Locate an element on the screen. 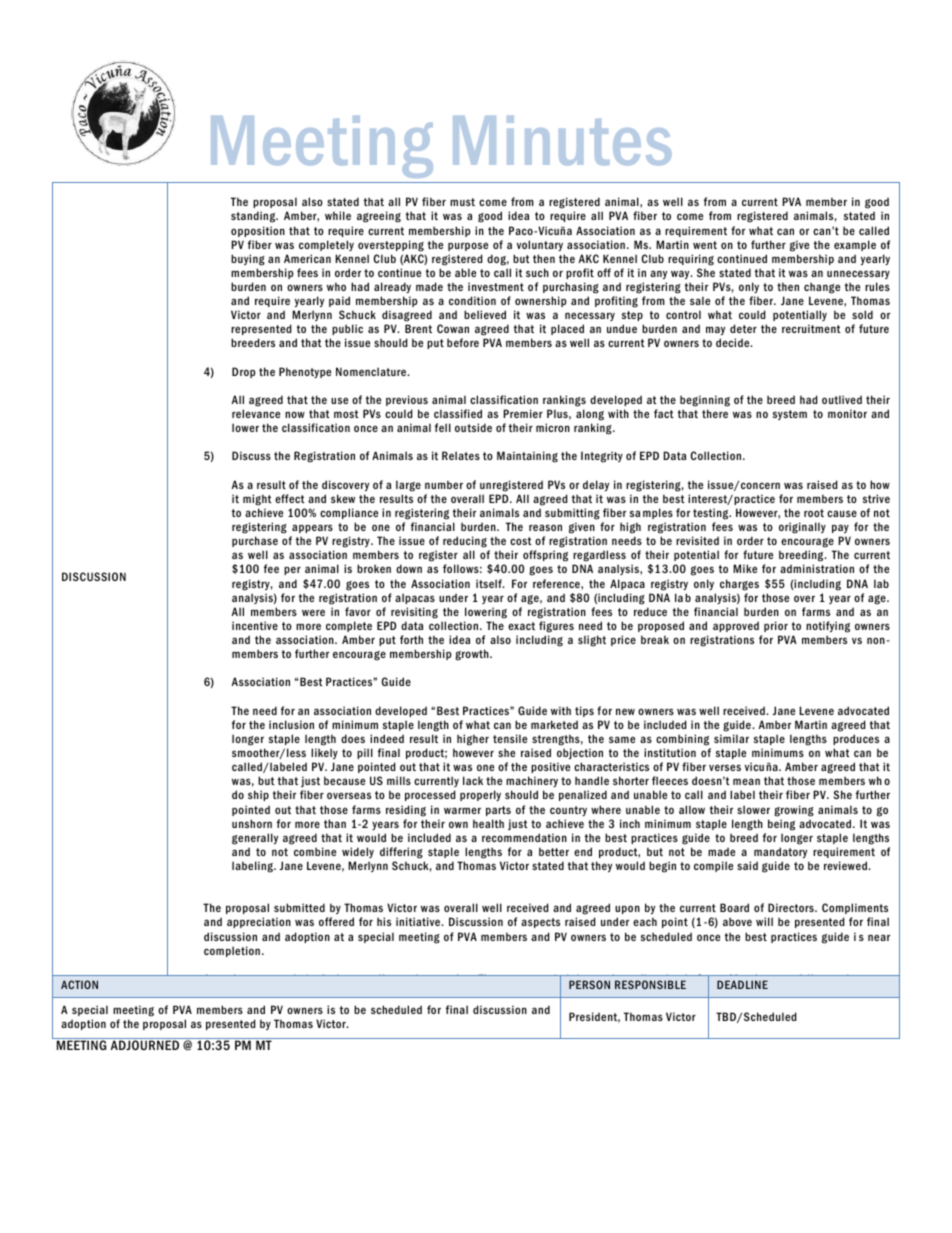  standing is located at coordinates (254, 217).
